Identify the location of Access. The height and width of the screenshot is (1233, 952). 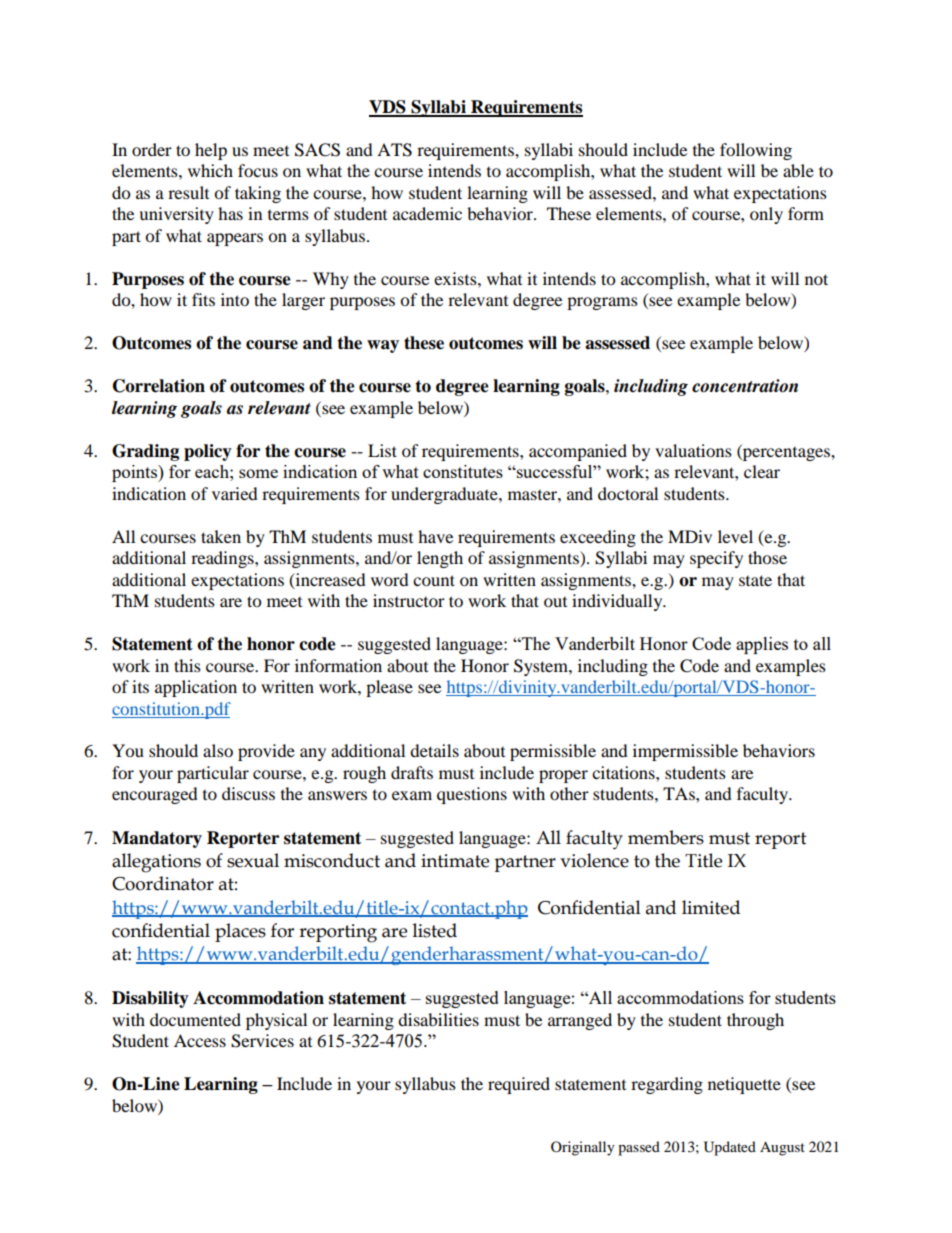
(200, 1040).
